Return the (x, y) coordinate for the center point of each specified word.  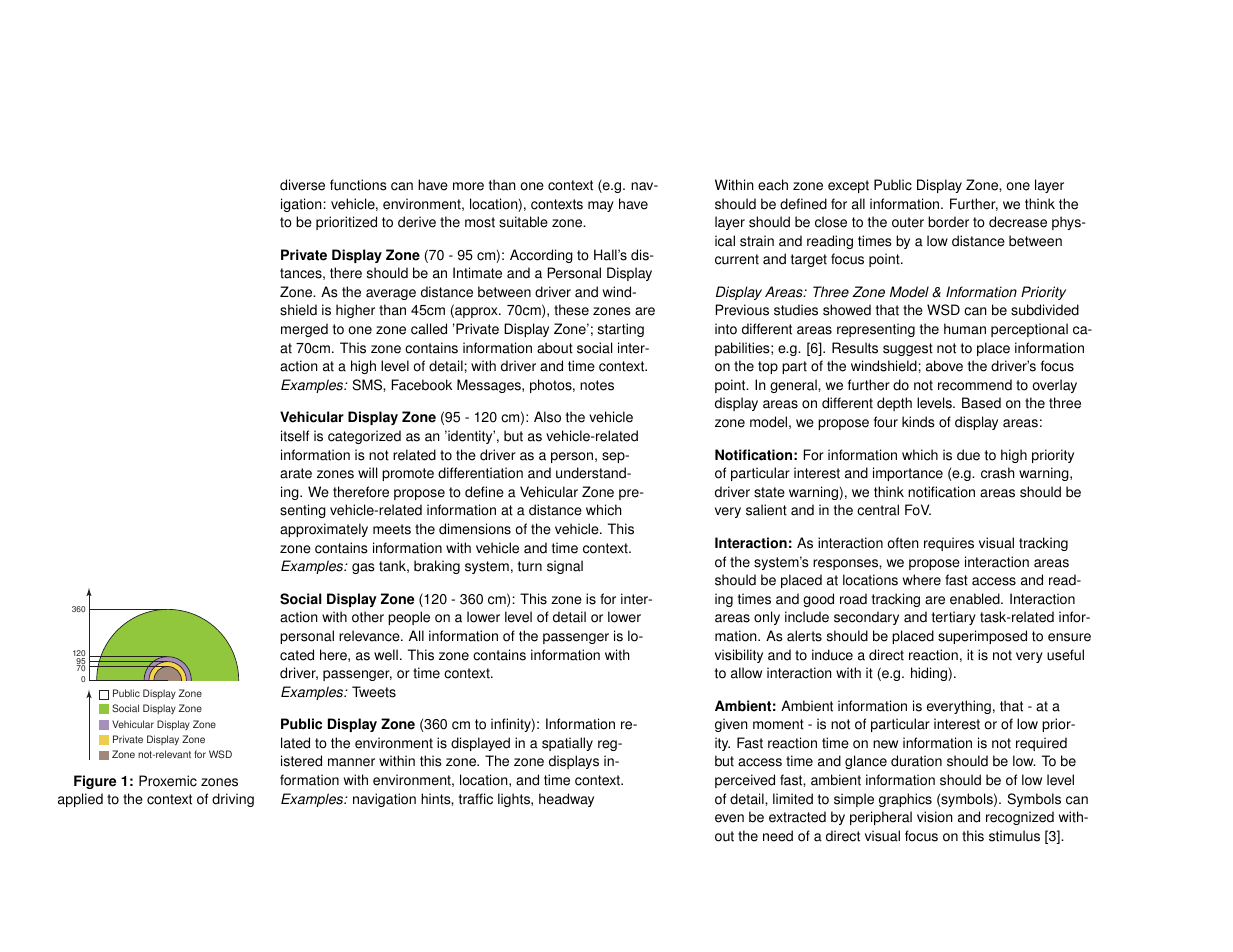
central (878, 510)
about (555, 348)
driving (233, 800)
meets (392, 529)
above (944, 366)
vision (934, 817)
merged (304, 330)
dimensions (475, 529)
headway (566, 800)
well (386, 655)
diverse (302, 185)
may (601, 206)
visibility (739, 656)
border (948, 222)
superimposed (982, 637)
